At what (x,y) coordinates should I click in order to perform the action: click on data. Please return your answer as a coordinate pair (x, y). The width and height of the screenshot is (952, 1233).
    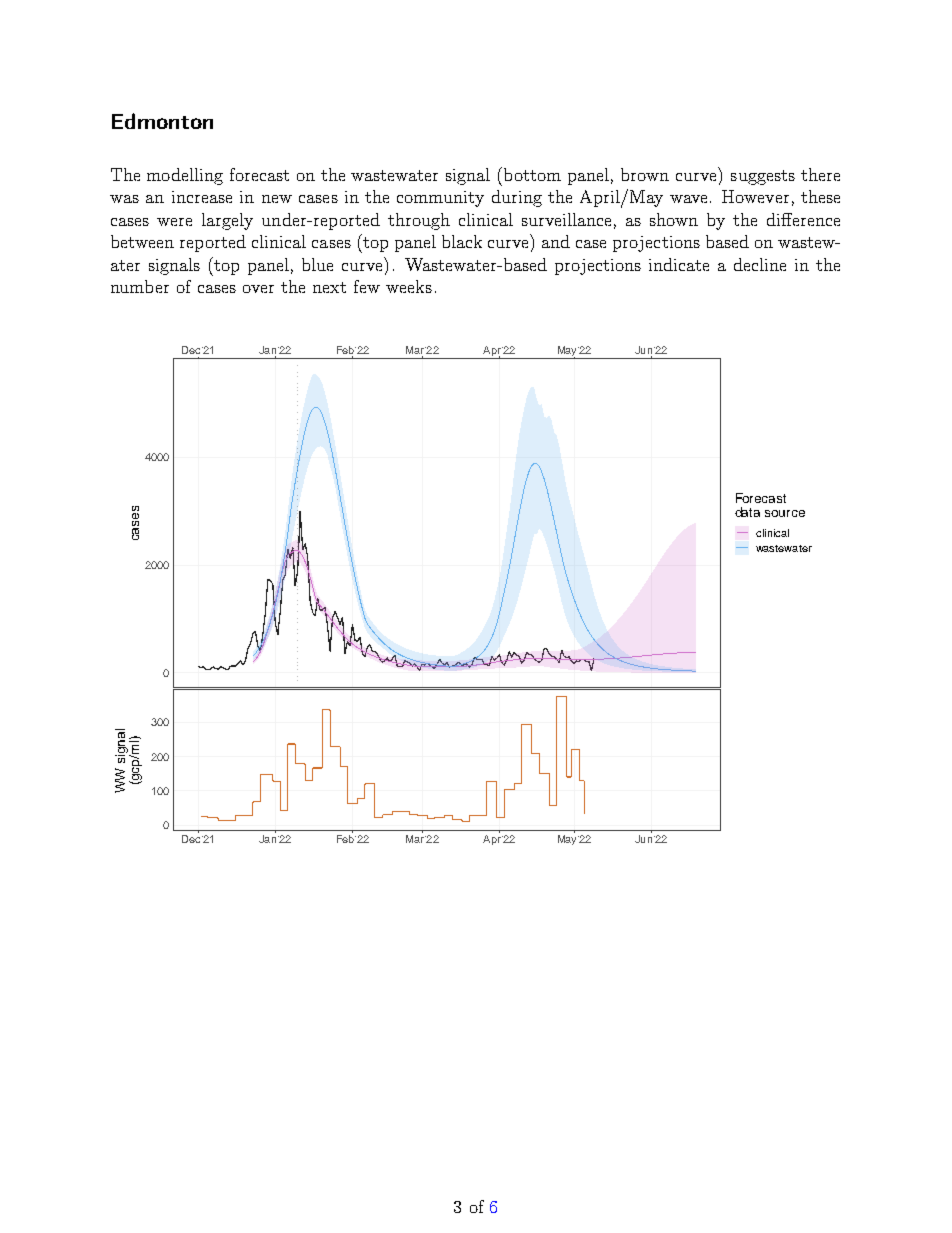
    Looking at the image, I should click on (747, 512).
